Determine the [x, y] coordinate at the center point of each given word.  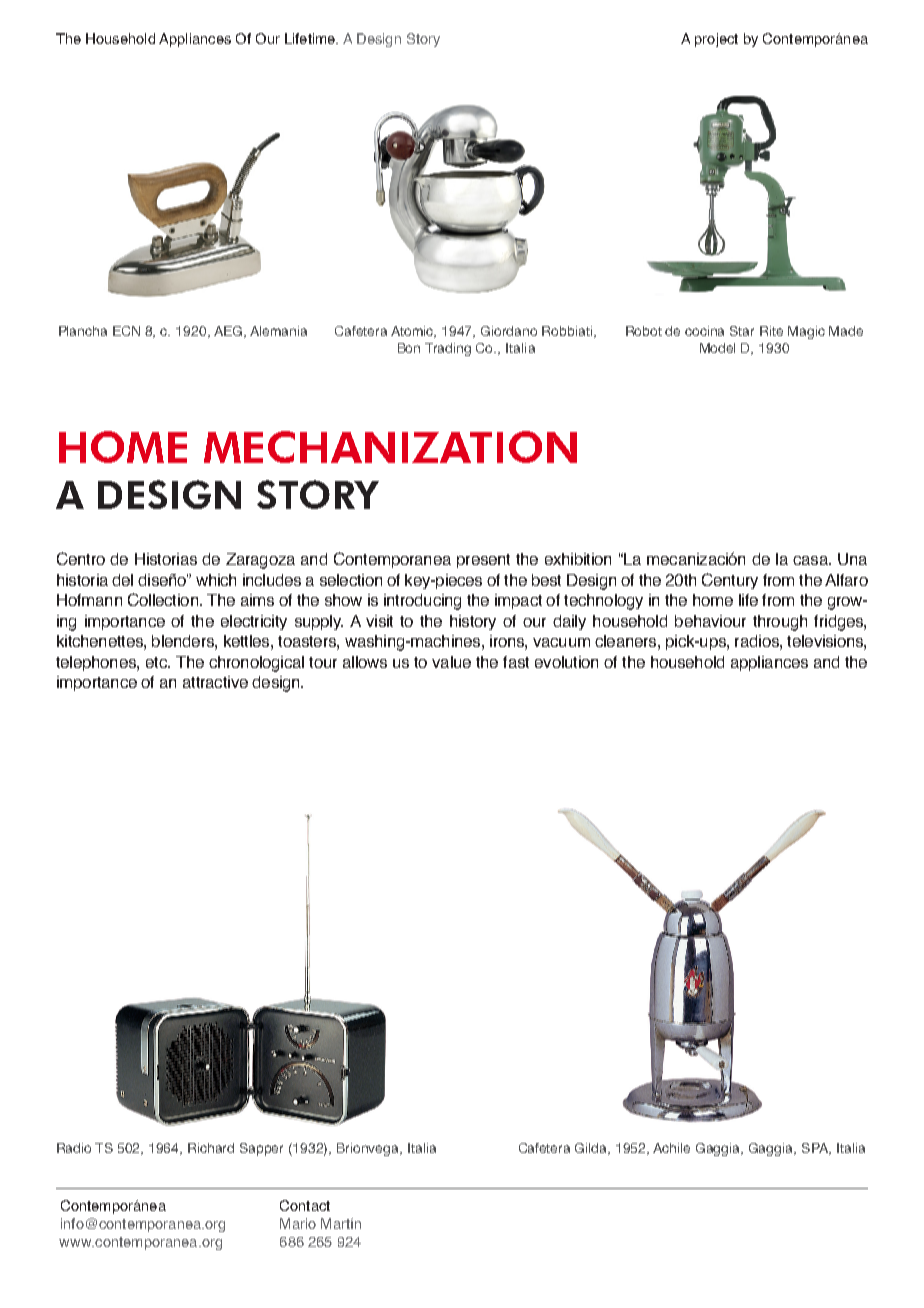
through [780, 623]
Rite [771, 331]
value [451, 662]
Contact [305, 1205]
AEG [229, 332]
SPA [816, 1149]
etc [157, 662]
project [716, 40]
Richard [211, 1148]
